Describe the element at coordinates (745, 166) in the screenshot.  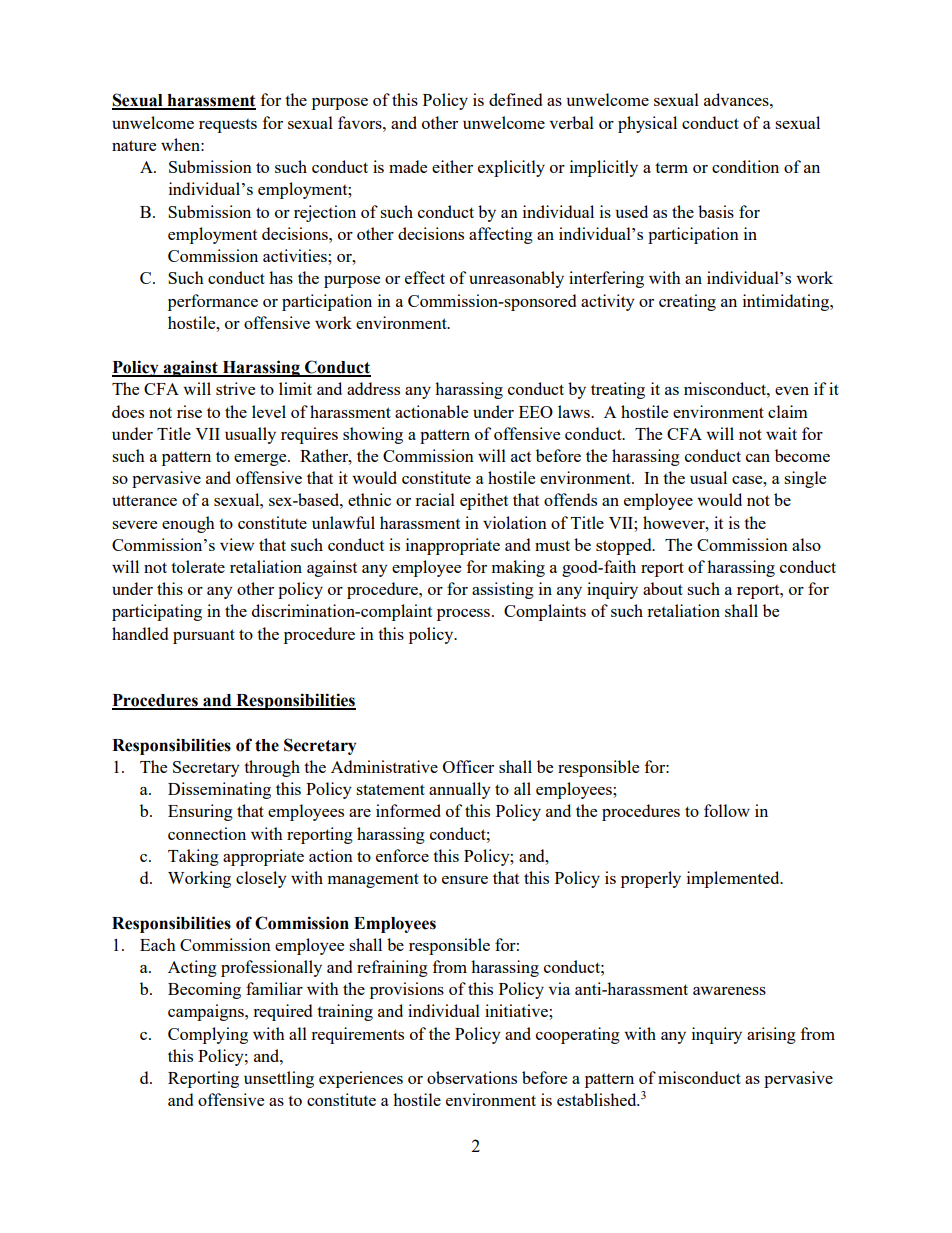
I see `condition` at that location.
